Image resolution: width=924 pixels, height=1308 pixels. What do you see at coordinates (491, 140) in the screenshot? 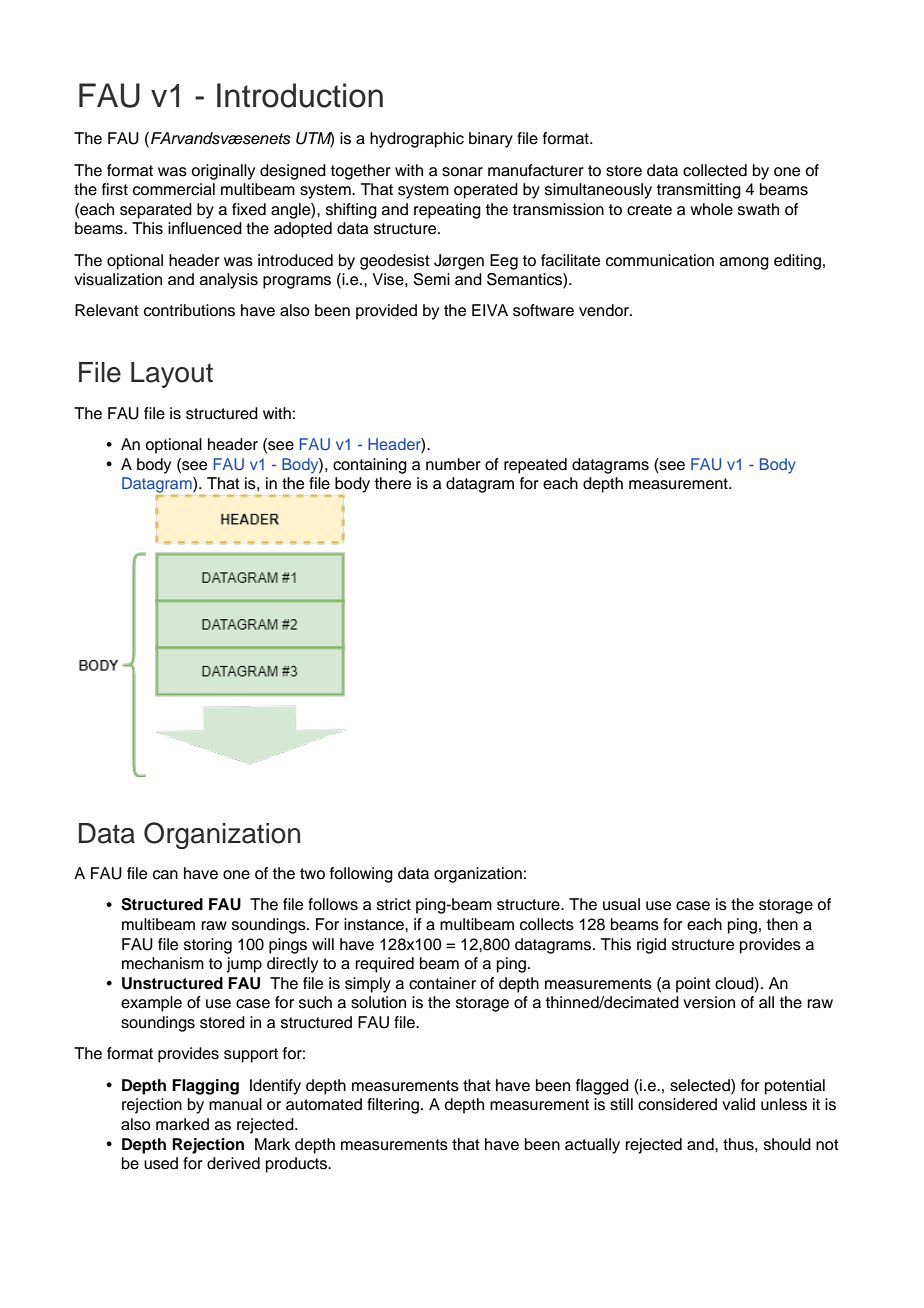
I see `binary` at bounding box center [491, 140].
